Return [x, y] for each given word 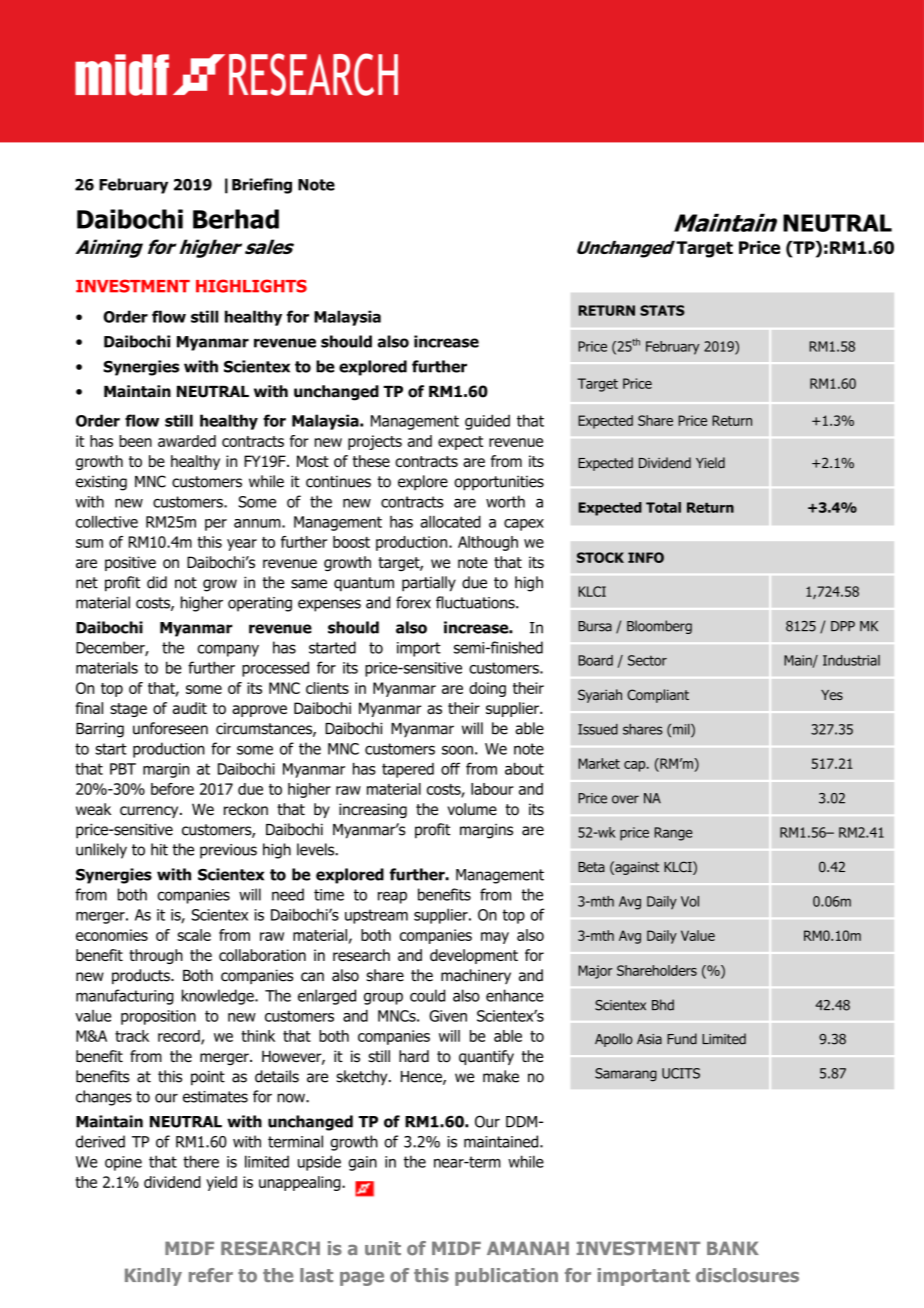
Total [663, 507]
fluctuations [476, 602]
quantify [486, 1057]
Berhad [236, 219]
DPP [843, 626]
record [180, 1037]
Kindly [153, 1277]
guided [487, 422]
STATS [662, 310]
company [228, 650]
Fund [682, 1039]
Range [673, 834]
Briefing [262, 186]
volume [472, 809]
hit [159, 849]
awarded [187, 441]
